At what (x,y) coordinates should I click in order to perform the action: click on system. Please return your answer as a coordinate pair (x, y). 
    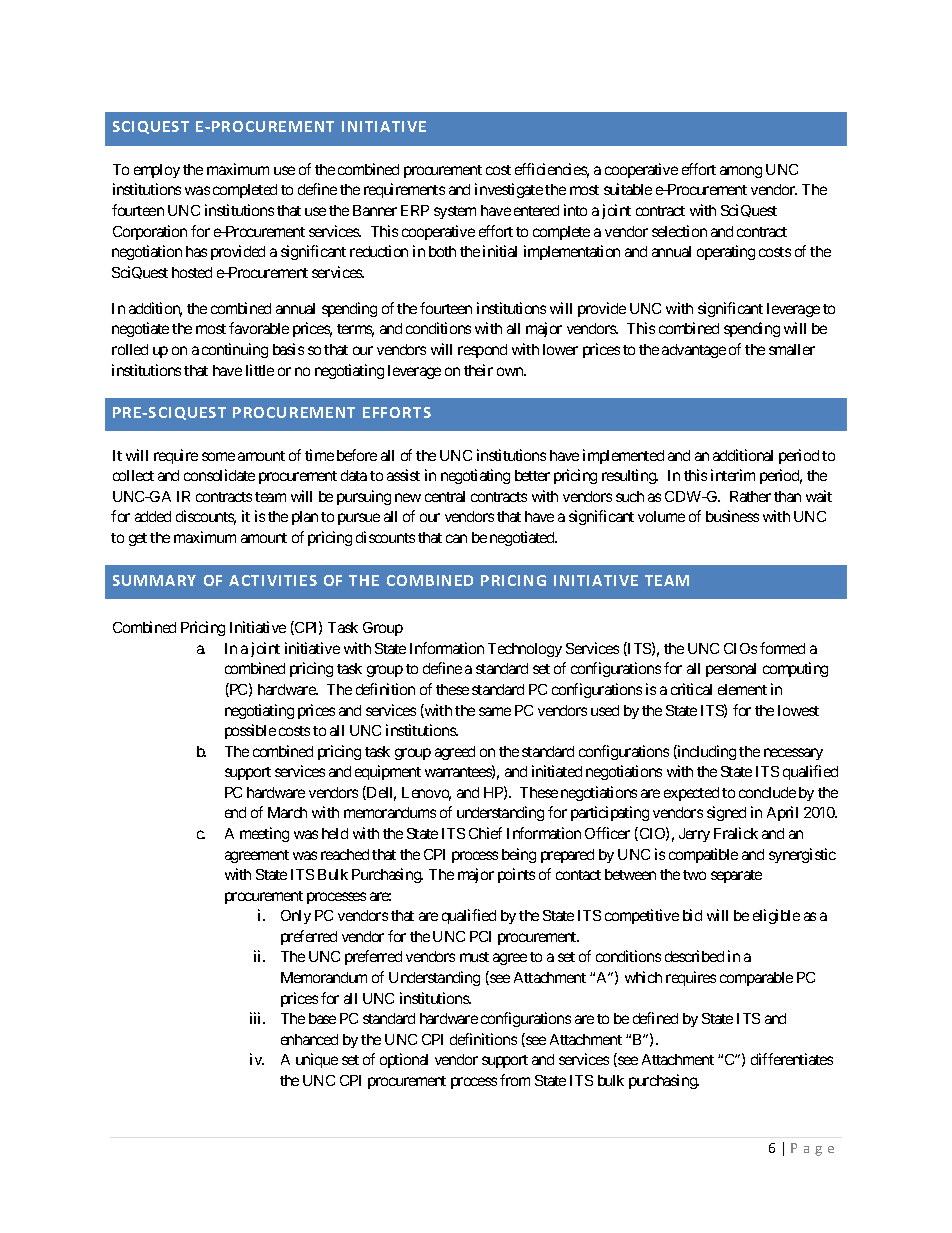
    Looking at the image, I should click on (455, 212).
